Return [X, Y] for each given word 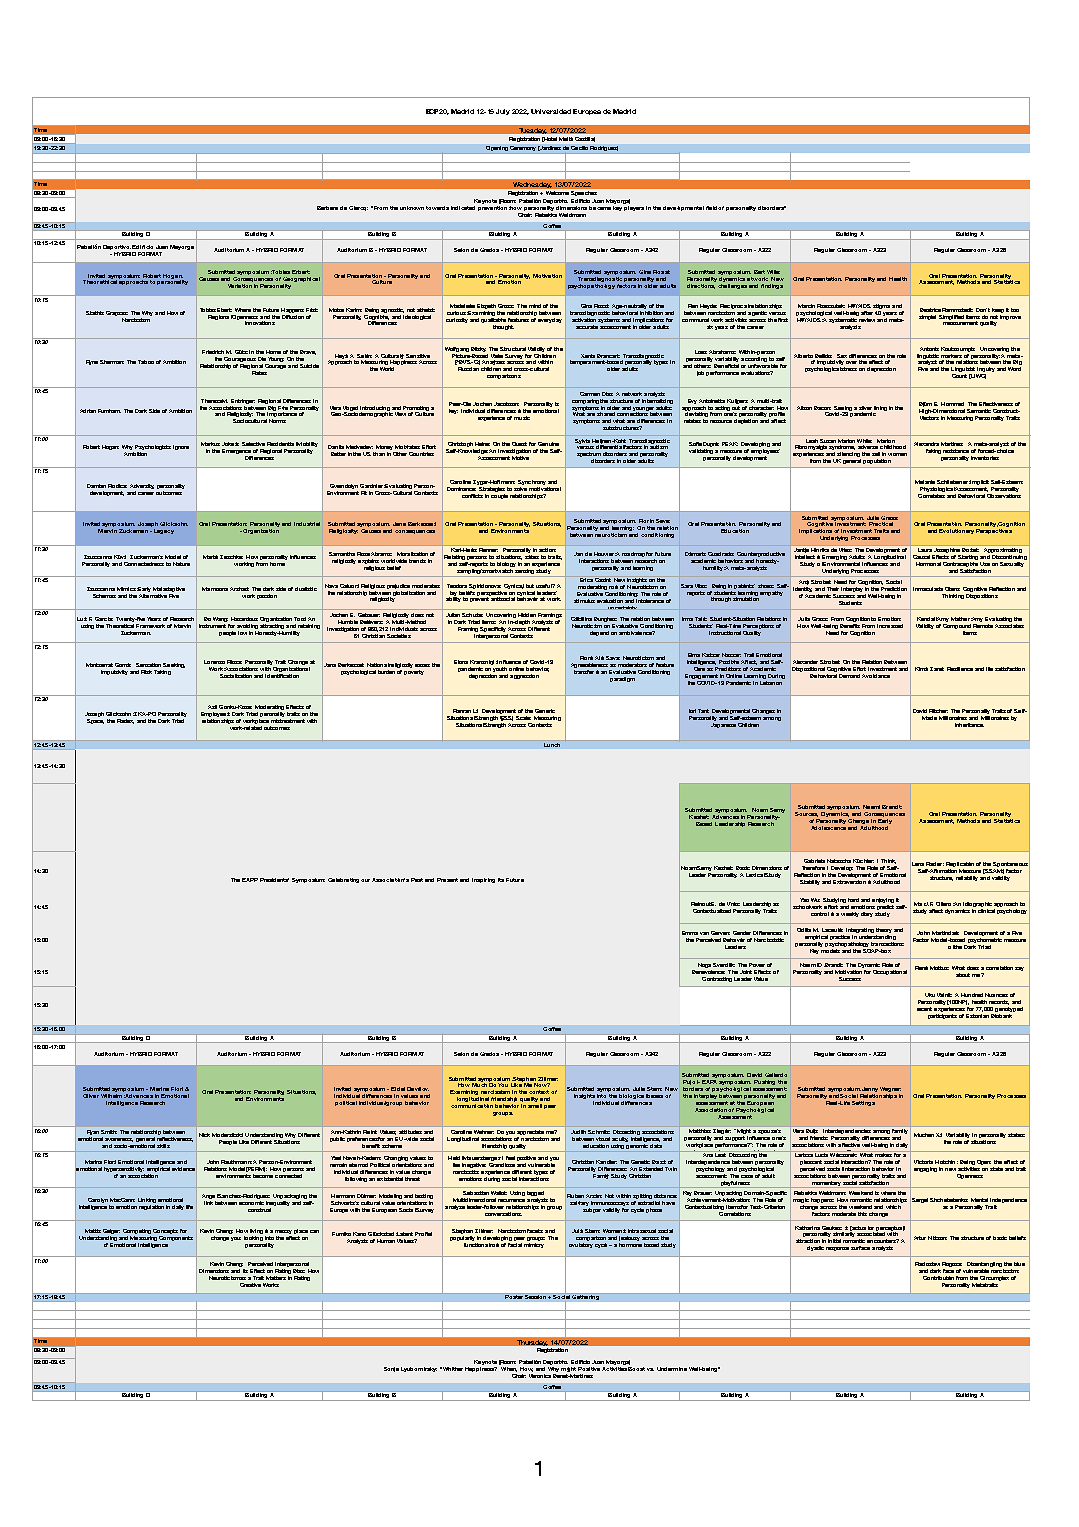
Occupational [890, 972]
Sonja [391, 1369]
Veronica [540, 1376]
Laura [925, 550]
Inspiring [483, 880]
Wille [773, 272]
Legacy [162, 531]
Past [417, 880]
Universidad [551, 111]
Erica [586, 580]
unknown [412, 208]
